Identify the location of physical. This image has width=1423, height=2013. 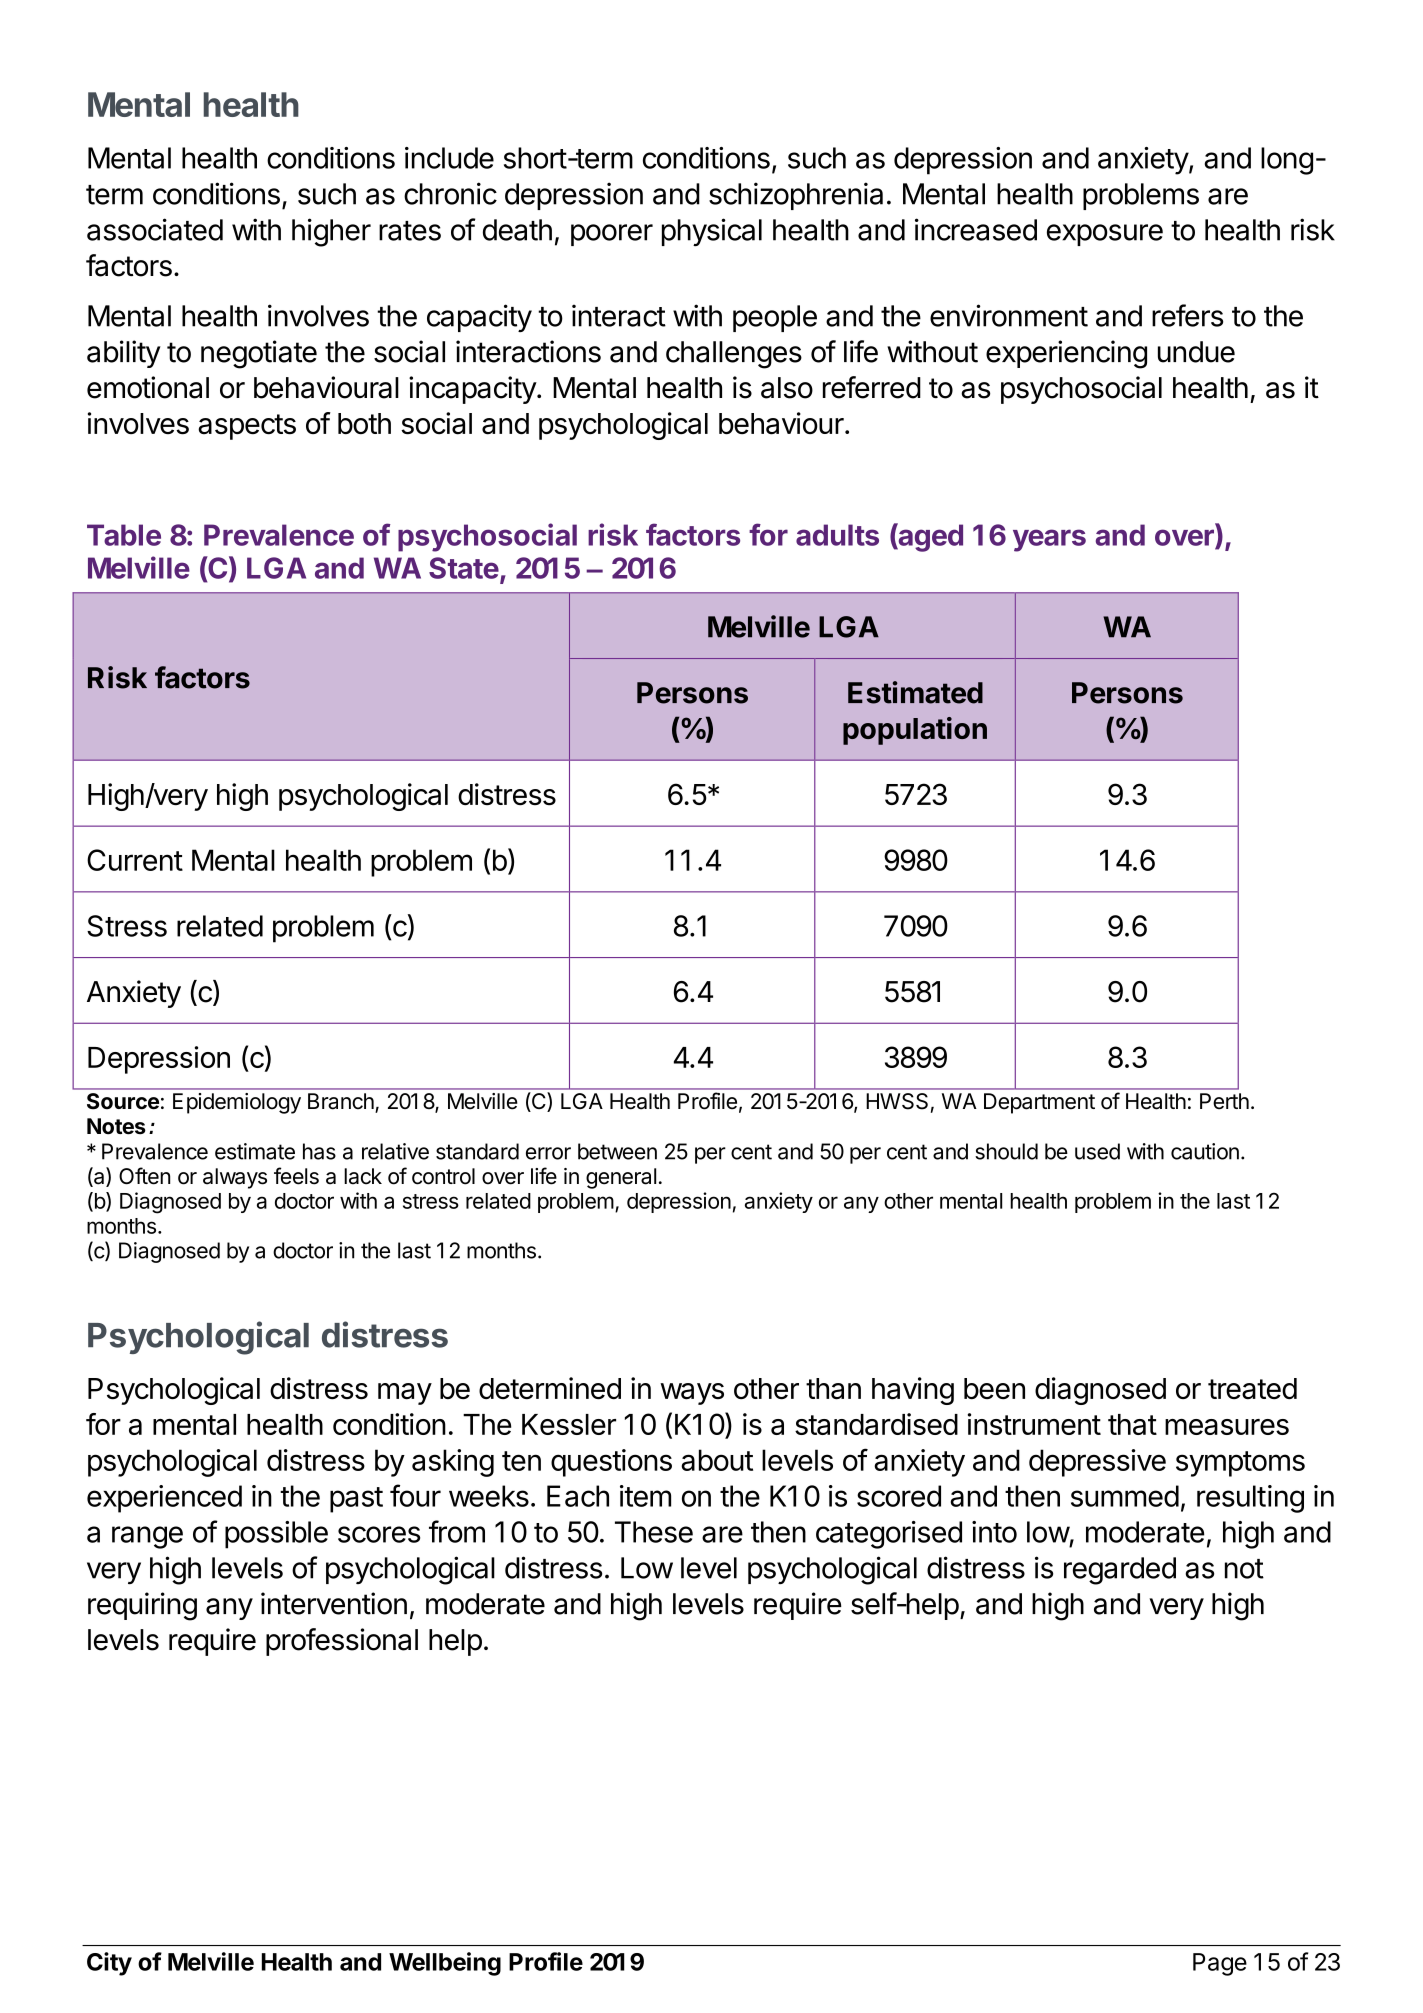
(712, 232).
